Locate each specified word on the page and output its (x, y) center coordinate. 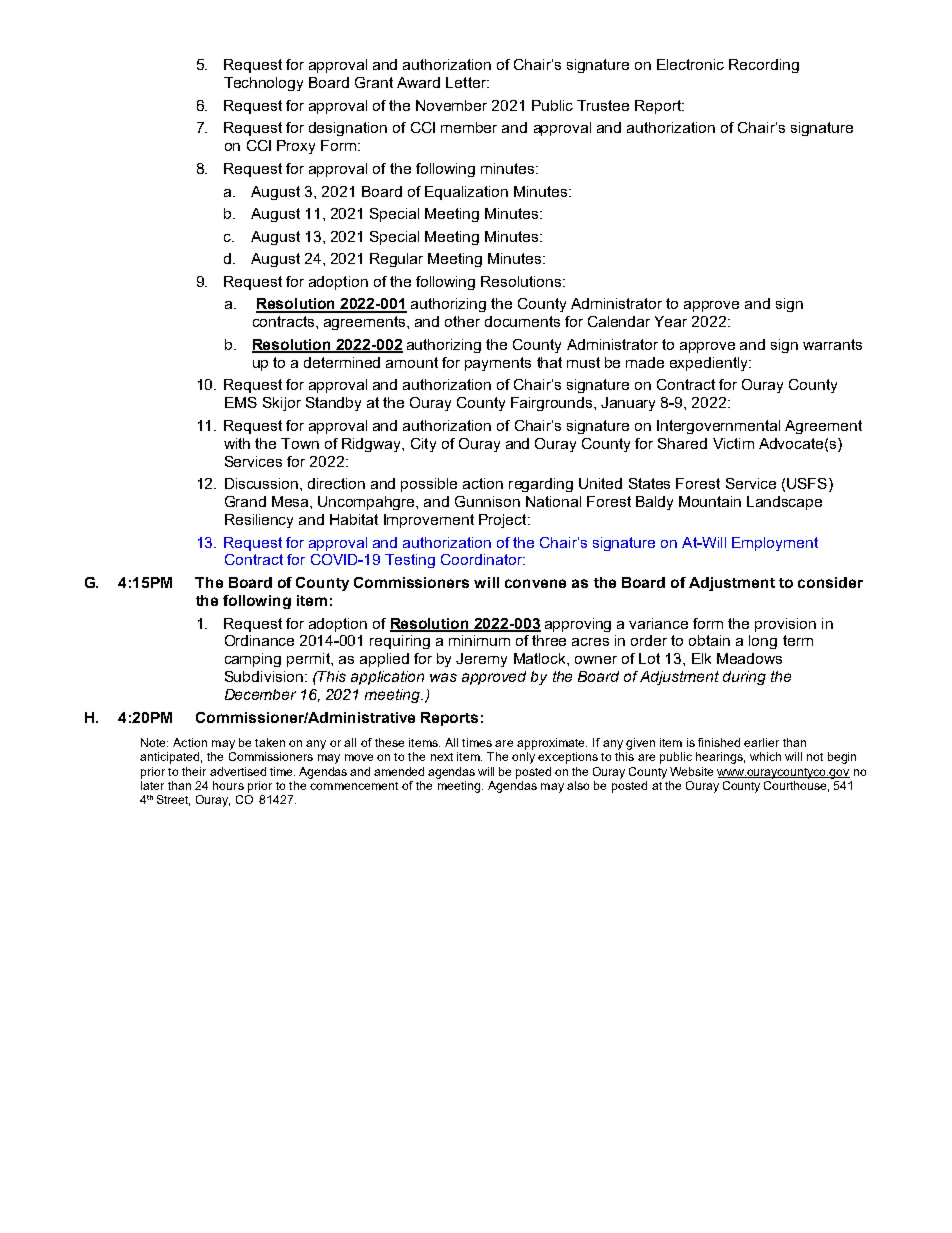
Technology (263, 84)
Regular (396, 260)
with (237, 443)
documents (522, 321)
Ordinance (259, 640)
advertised (238, 771)
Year (671, 321)
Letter (467, 82)
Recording (764, 66)
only (523, 758)
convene (535, 583)
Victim (733, 443)
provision (785, 625)
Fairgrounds (553, 404)
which (765, 756)
